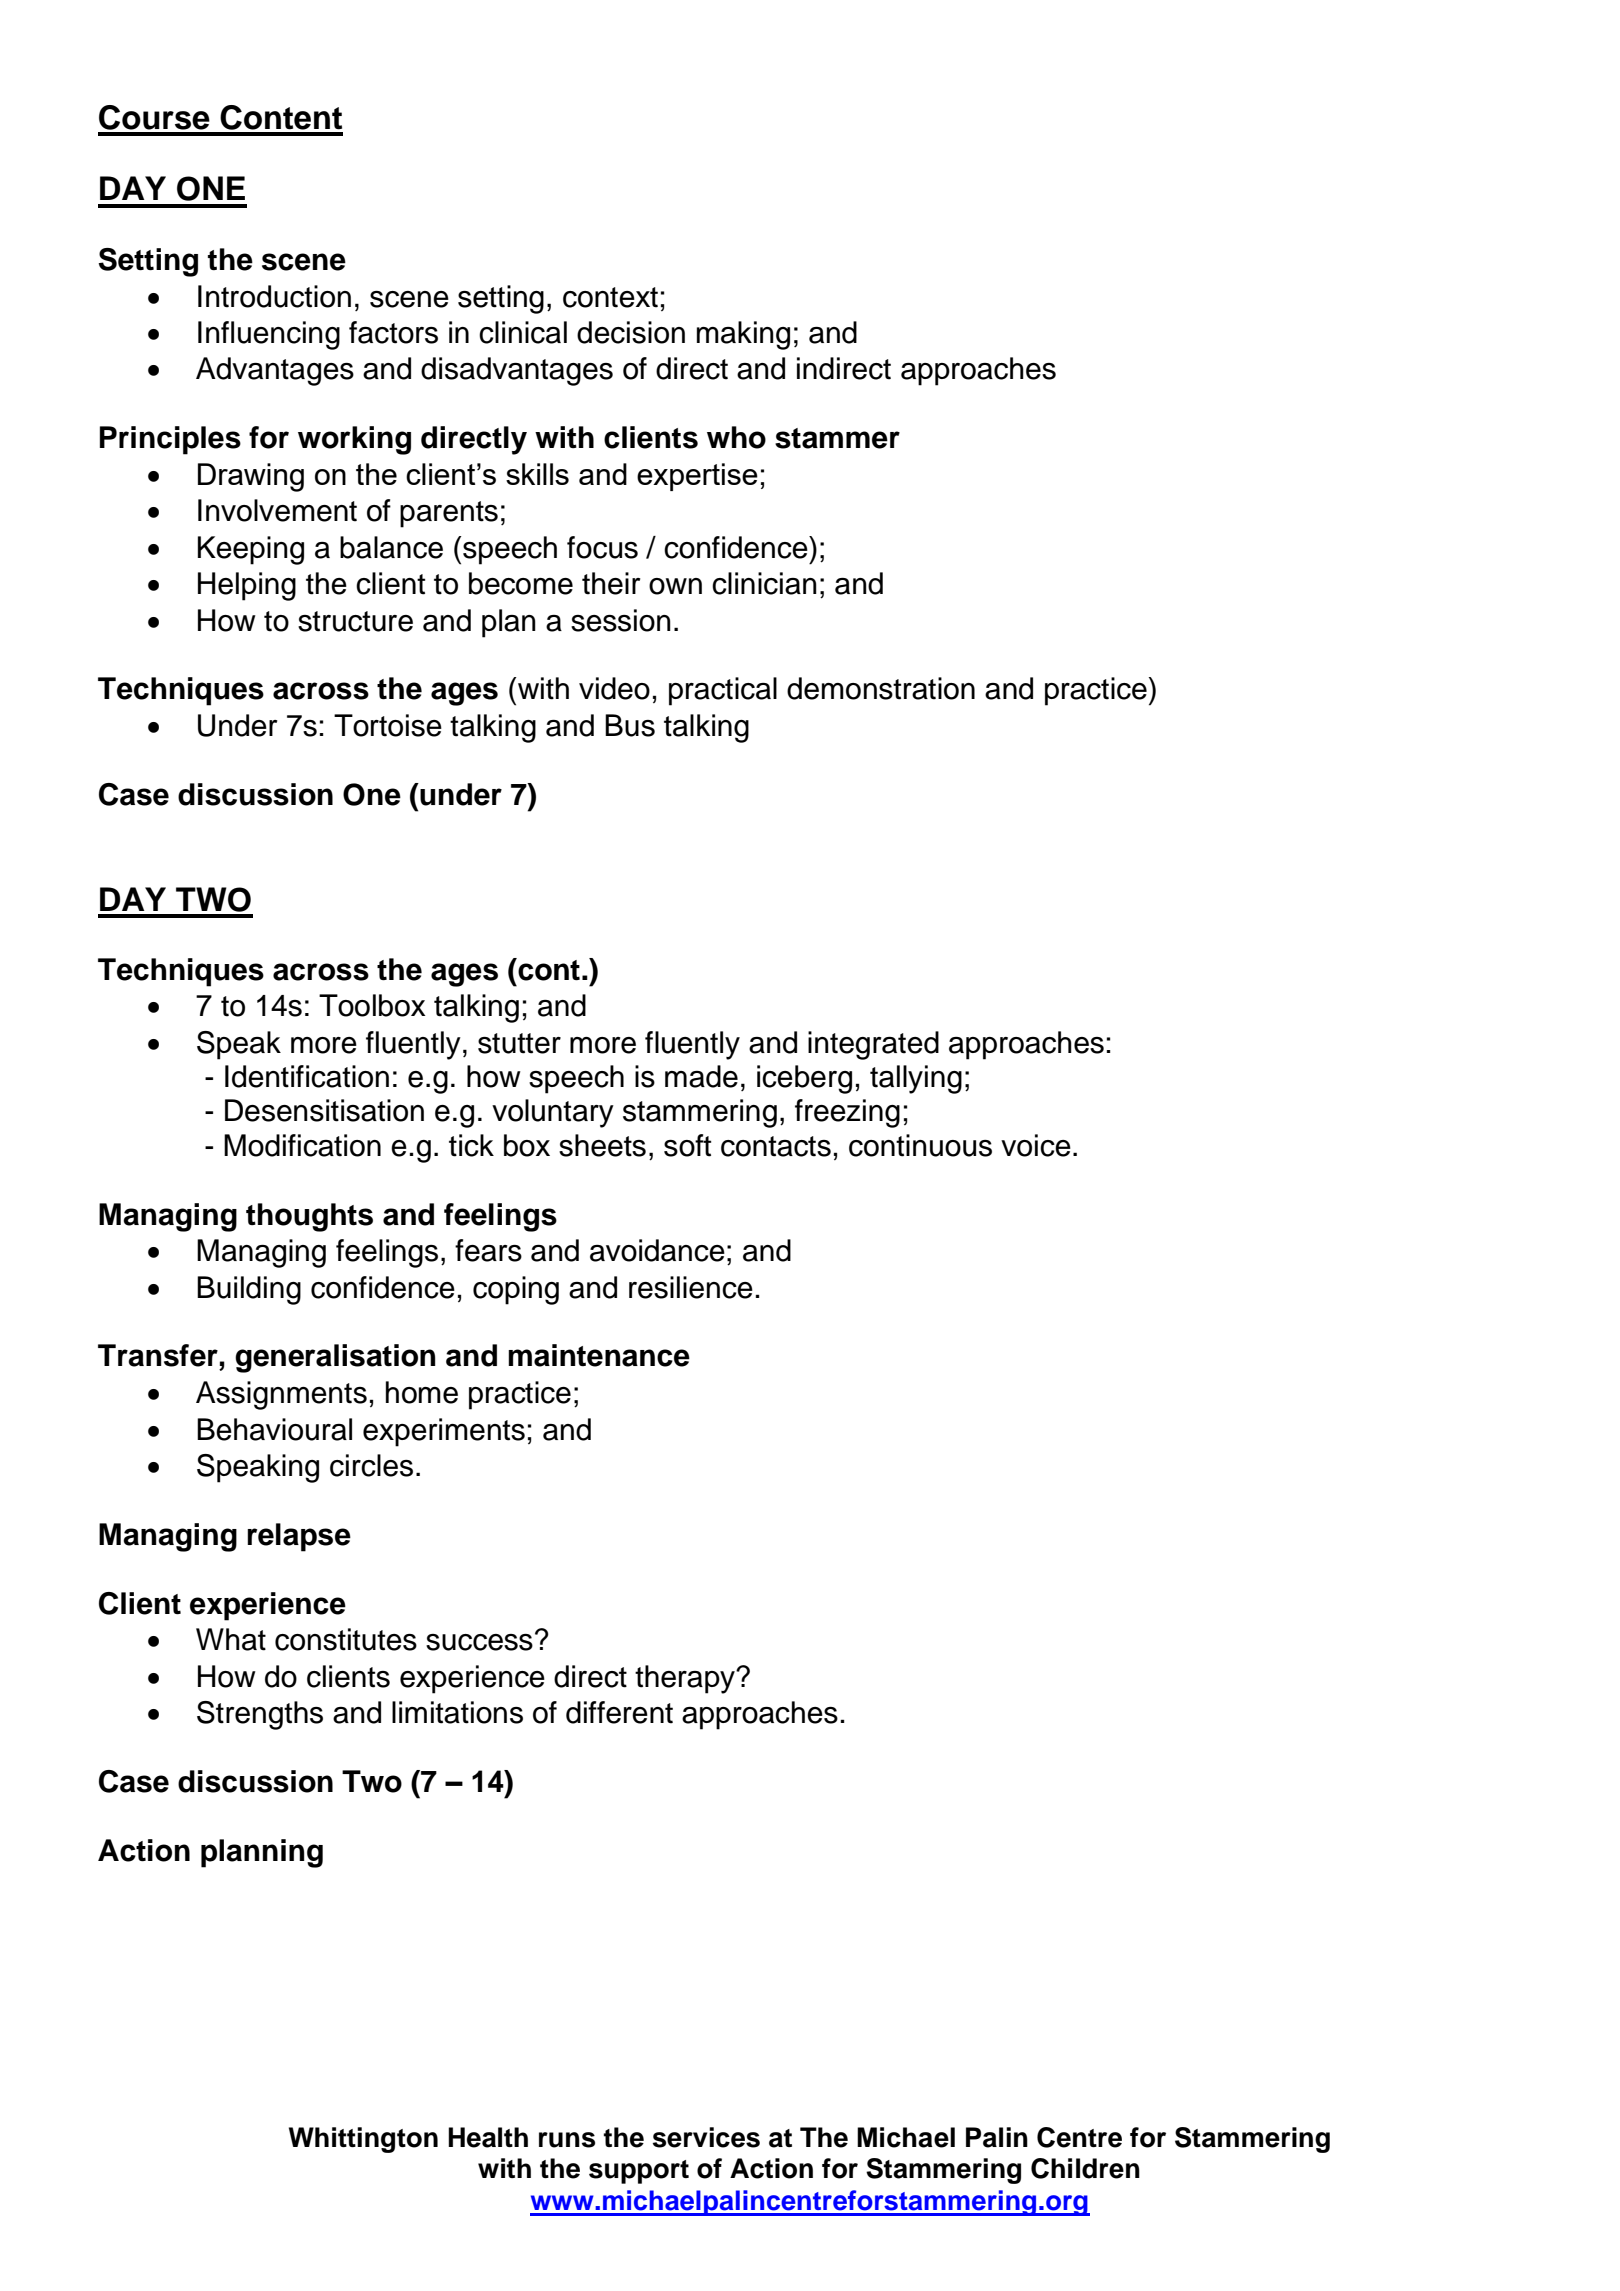  What do you see at coordinates (1036, 1145) in the document?
I see `voice` at bounding box center [1036, 1145].
